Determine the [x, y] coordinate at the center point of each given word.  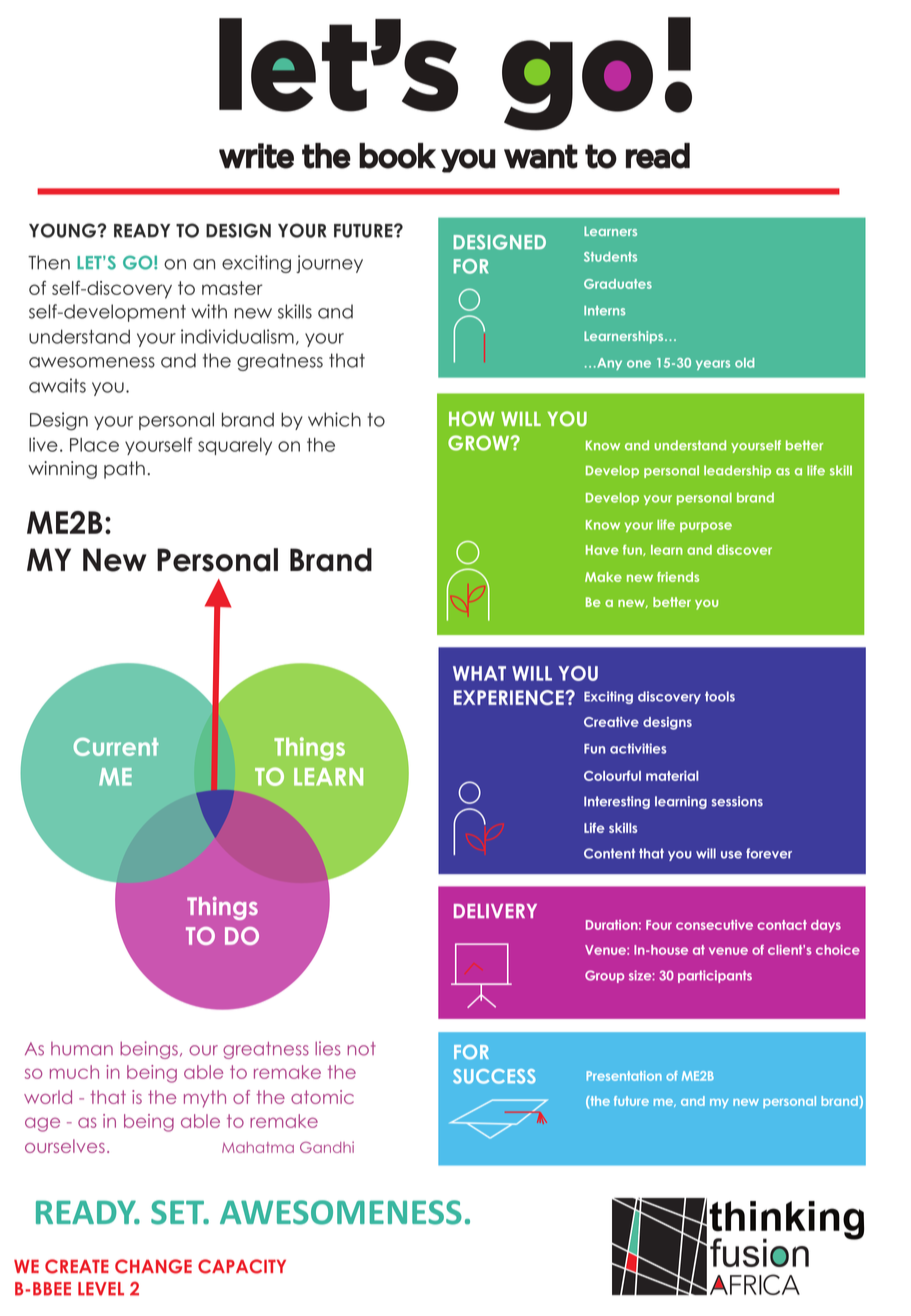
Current [116, 747]
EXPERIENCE [510, 697]
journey [329, 264]
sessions [737, 801]
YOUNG [63, 230]
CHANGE [153, 1266]
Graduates [618, 284]
